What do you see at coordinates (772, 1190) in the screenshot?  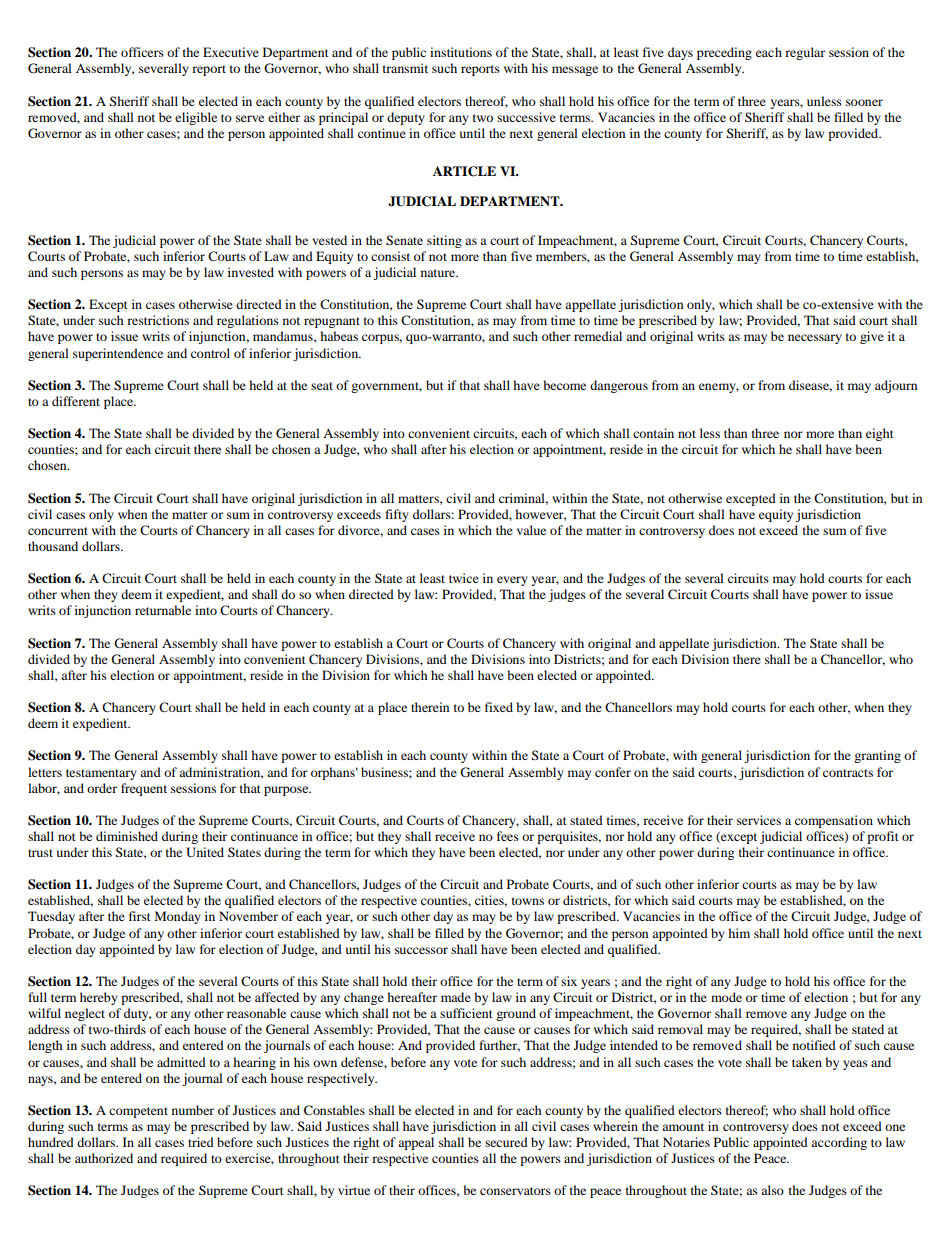 I see `also` at bounding box center [772, 1190].
